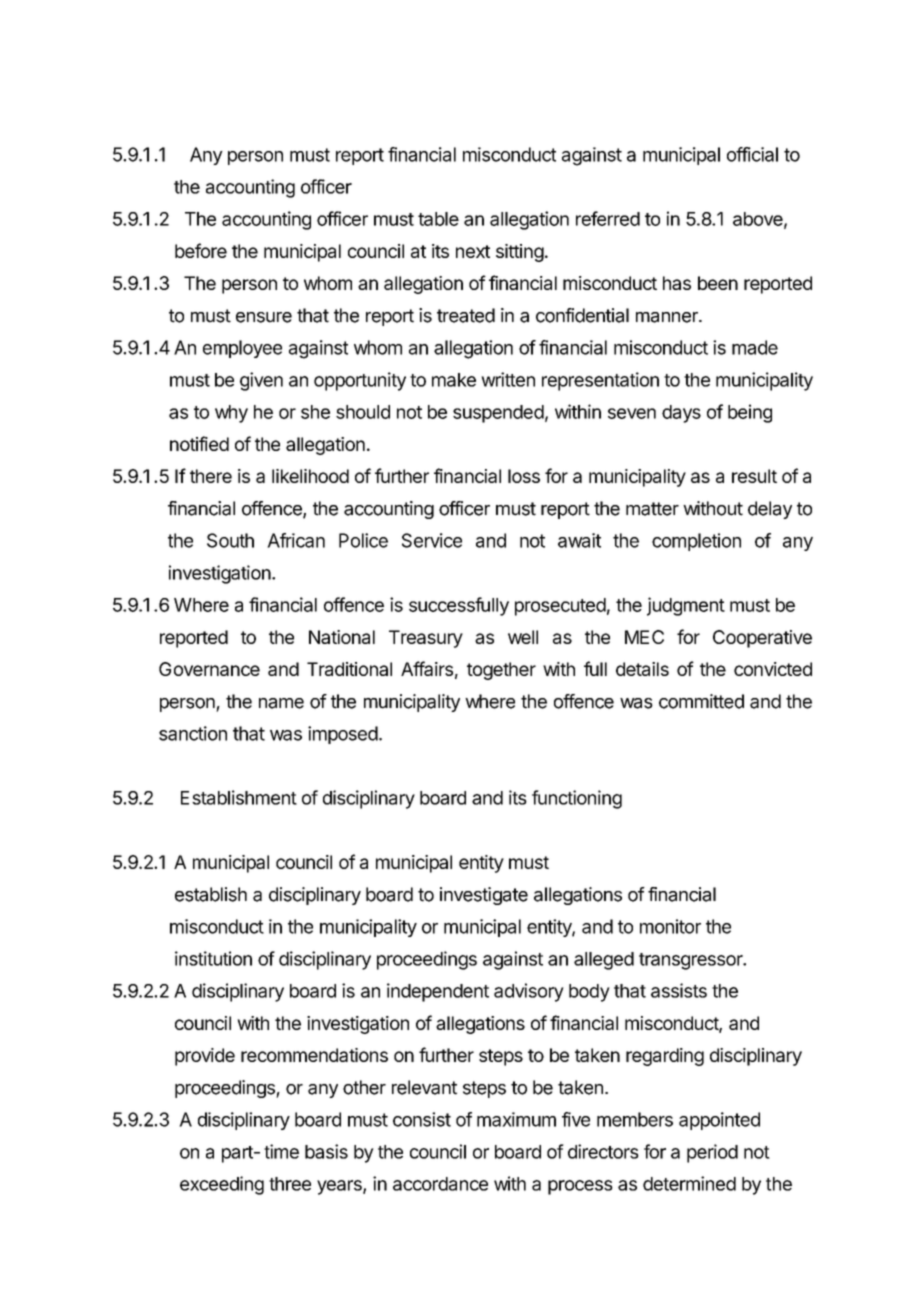 This screenshot has width=924, height=1308. Describe the element at coordinates (440, 1184) in the screenshot. I see `accordance` at that location.
